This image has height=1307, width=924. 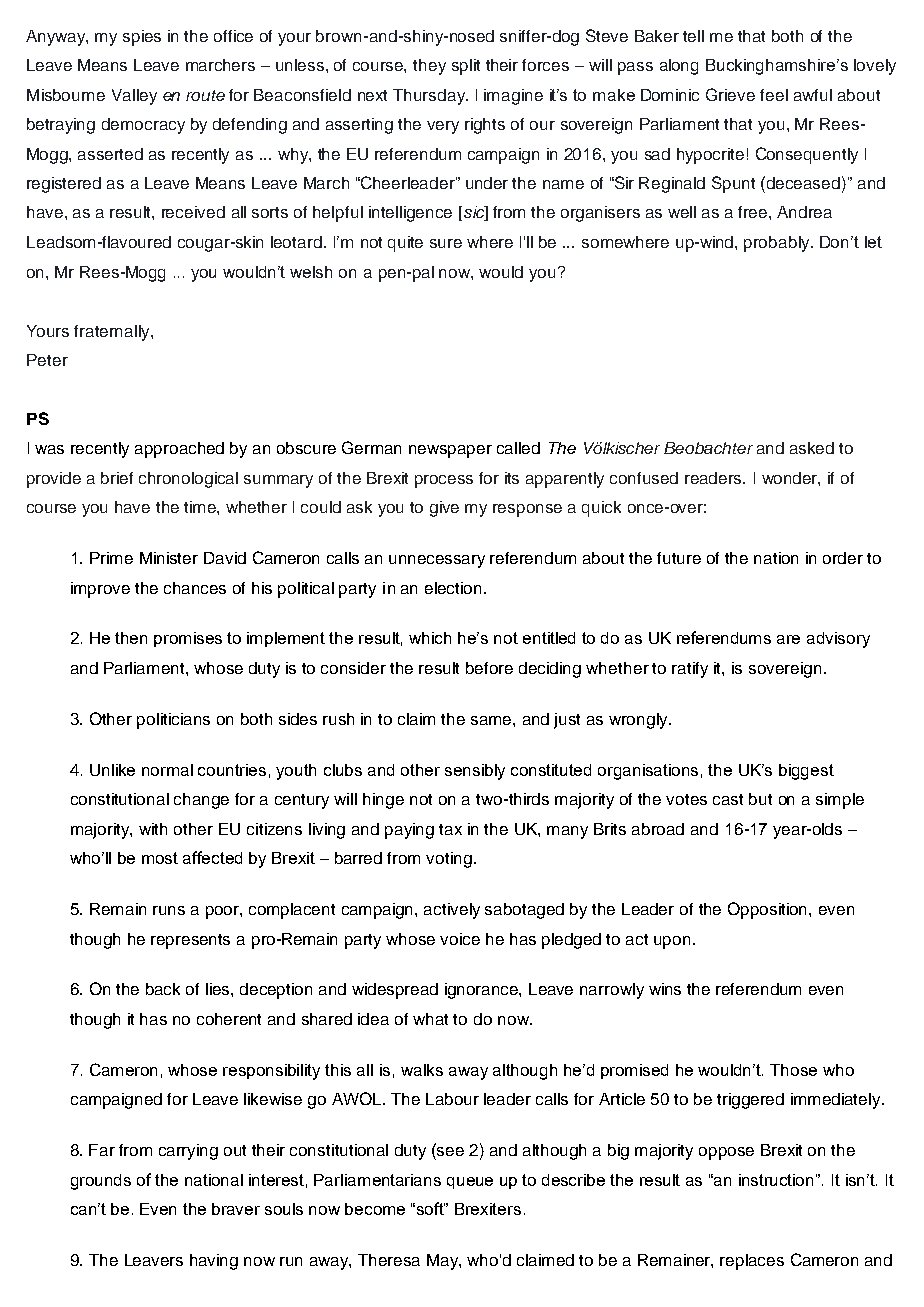 I want to click on queue, so click(x=470, y=1183).
